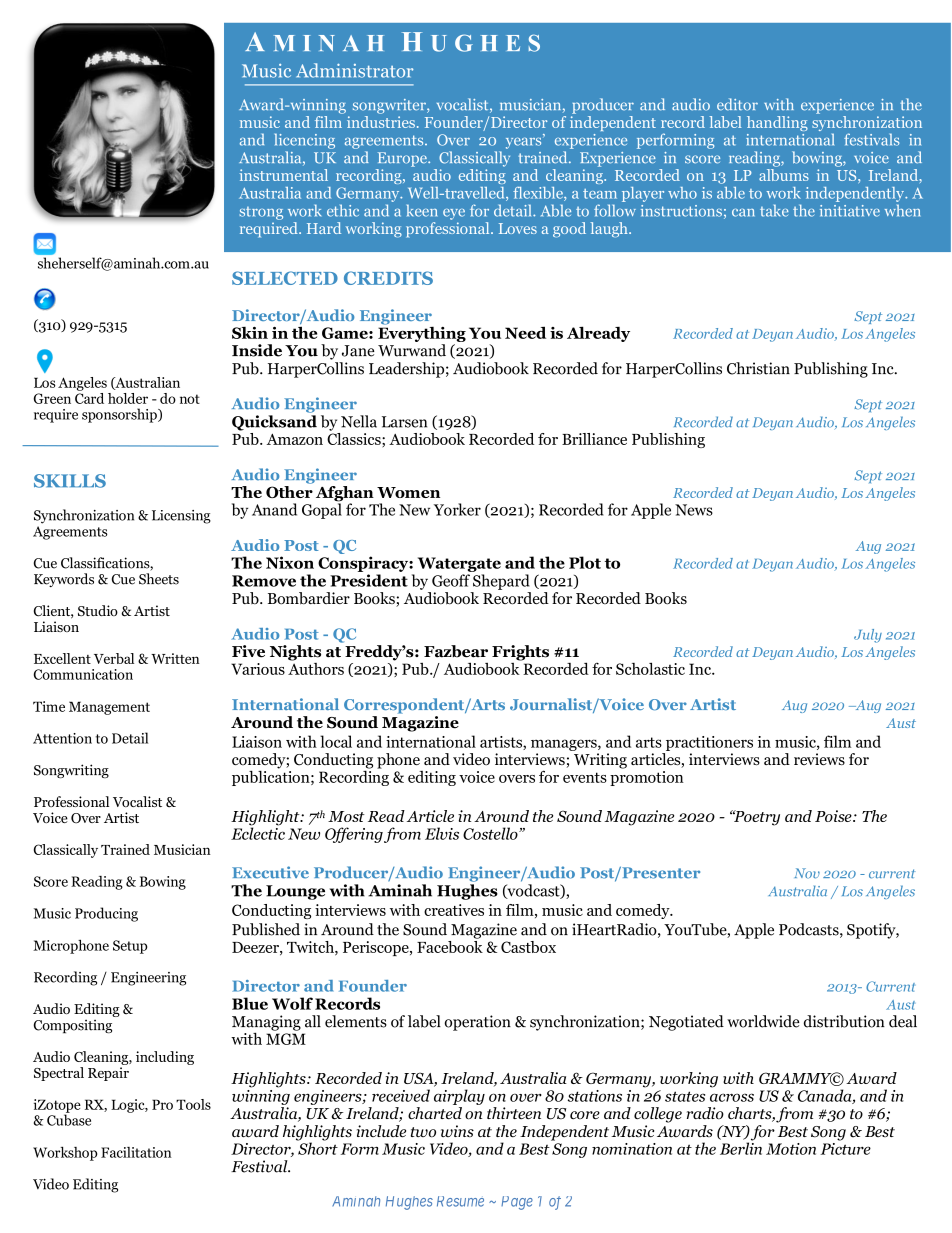  What do you see at coordinates (525, 142) in the screenshot?
I see `years` at bounding box center [525, 142].
